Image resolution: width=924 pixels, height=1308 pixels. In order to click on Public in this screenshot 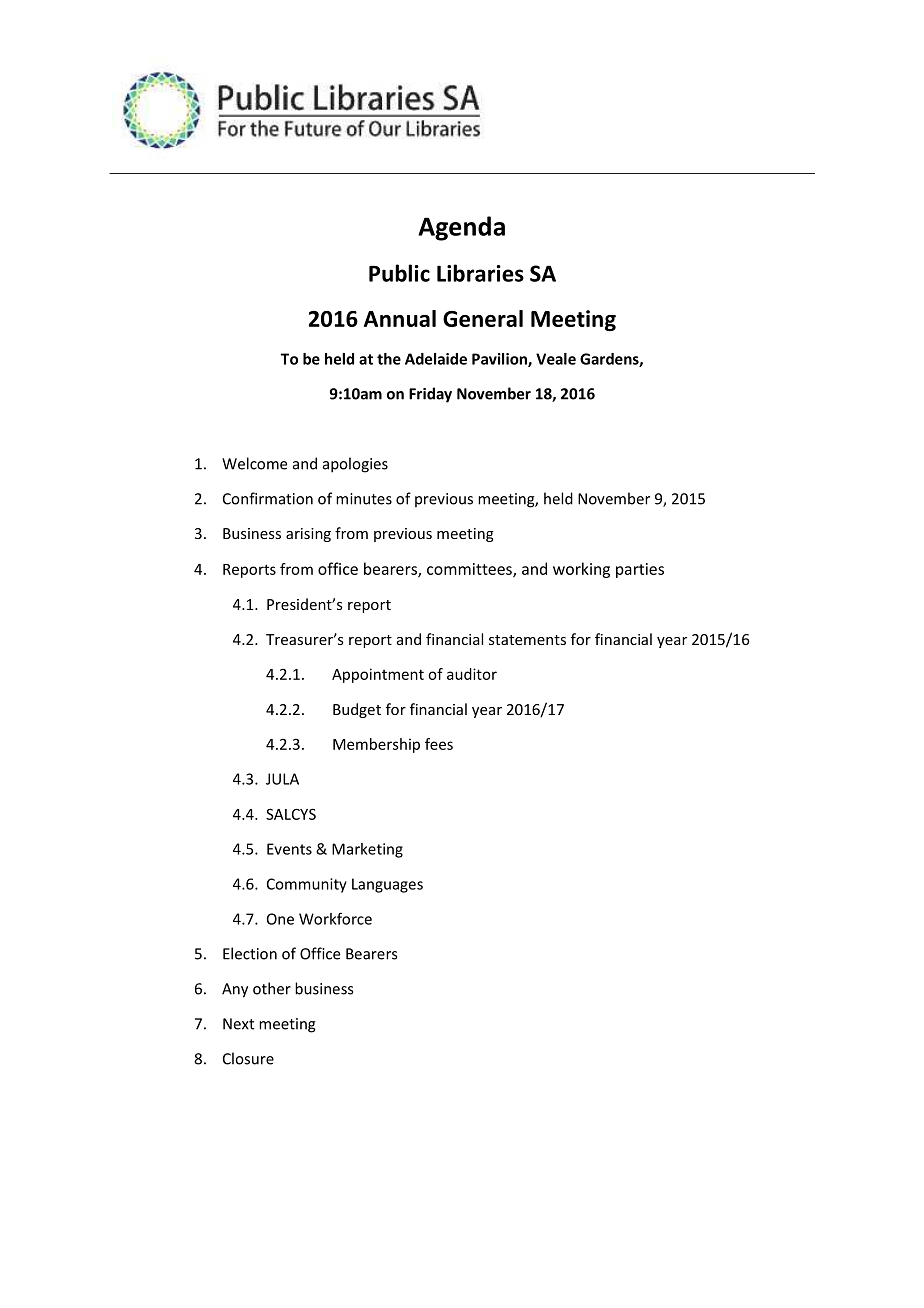, I will do `click(399, 273)`.
